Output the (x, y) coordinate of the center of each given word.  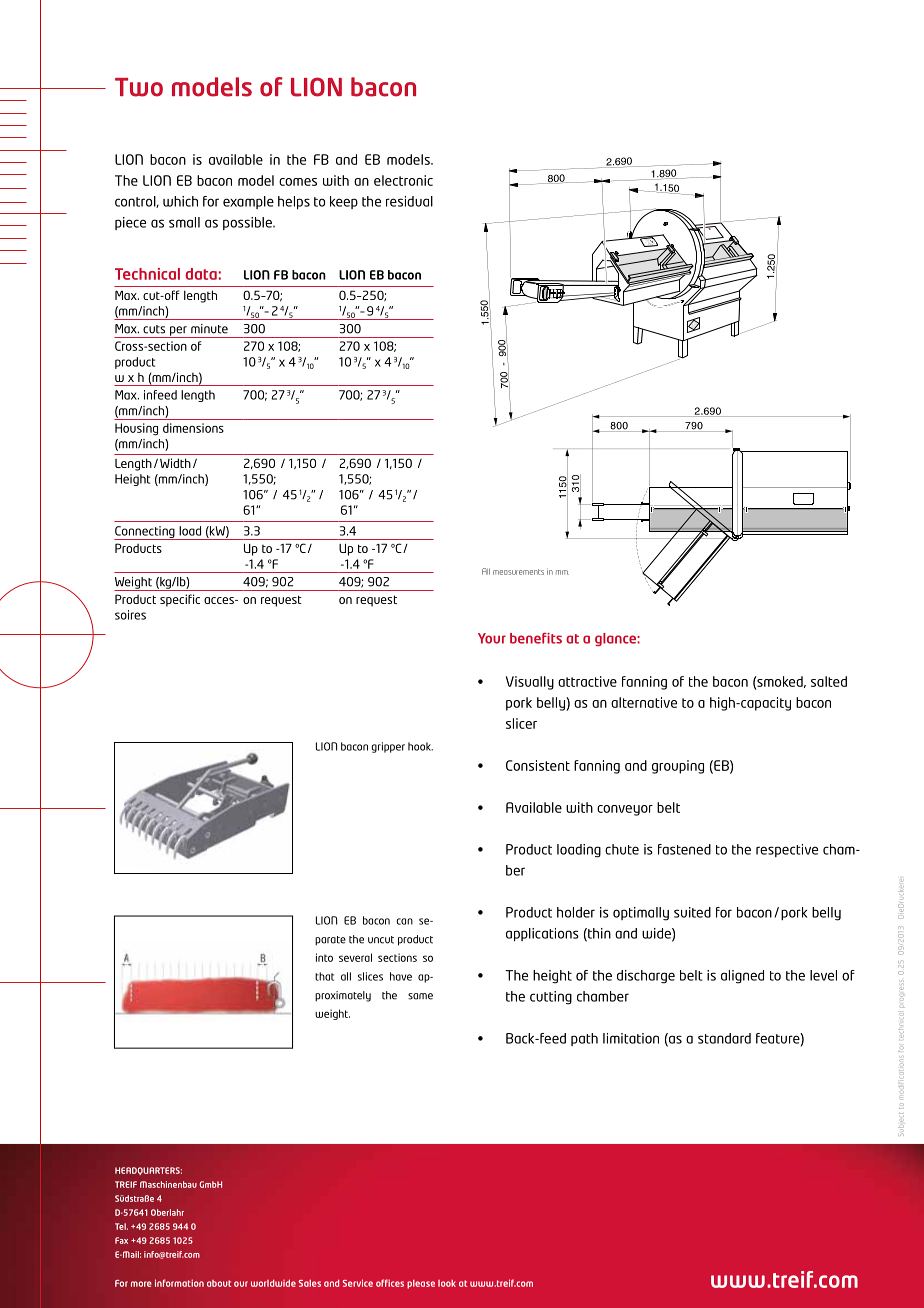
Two (139, 87)
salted (829, 681)
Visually (530, 683)
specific (180, 600)
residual (409, 201)
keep (344, 202)
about (219, 1283)
